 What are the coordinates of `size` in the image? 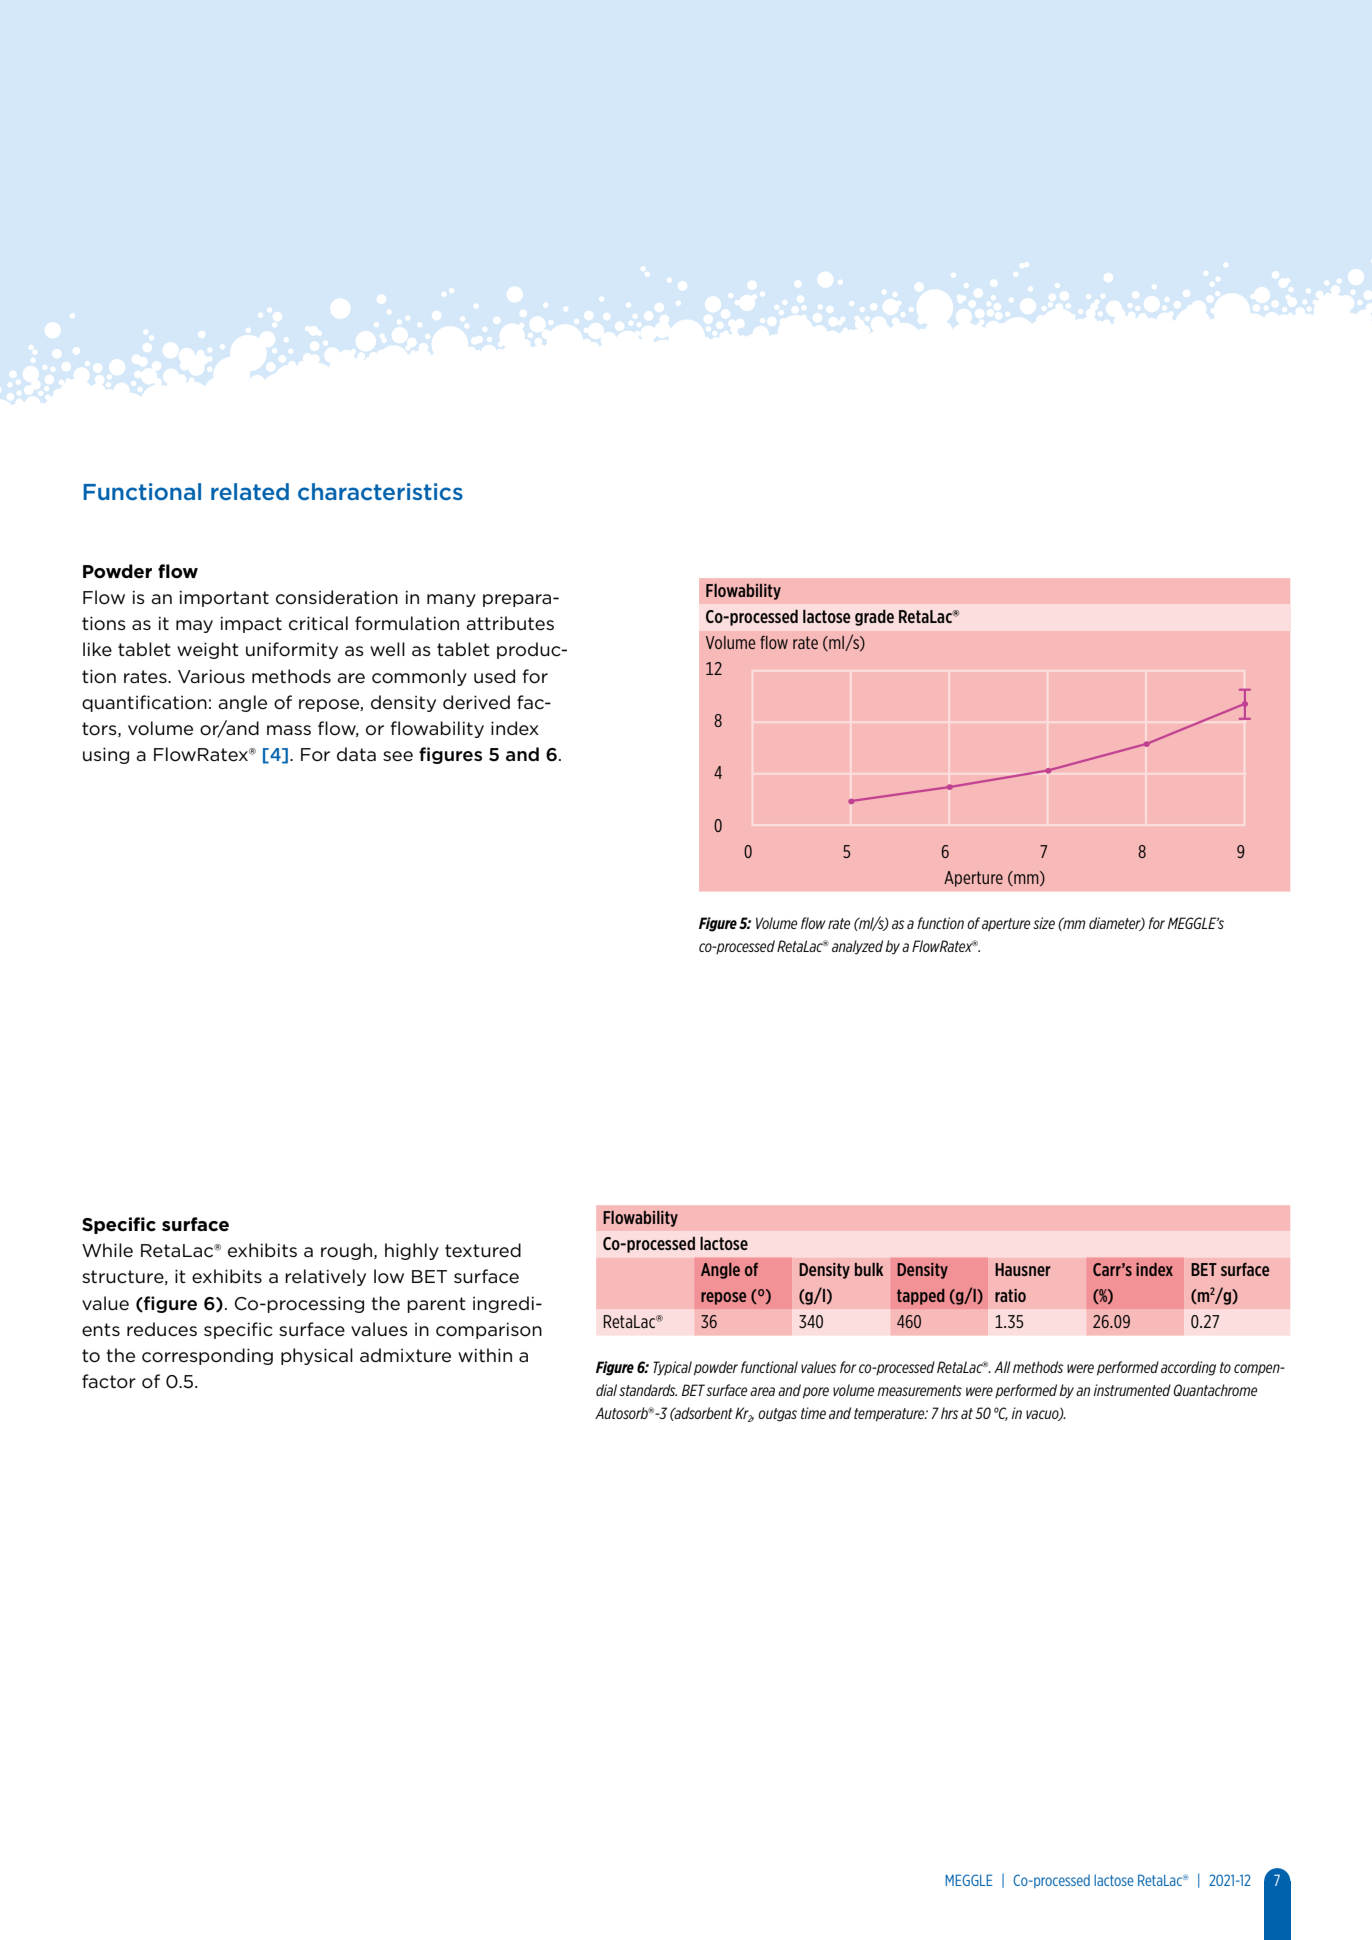 It's located at (1044, 923).
